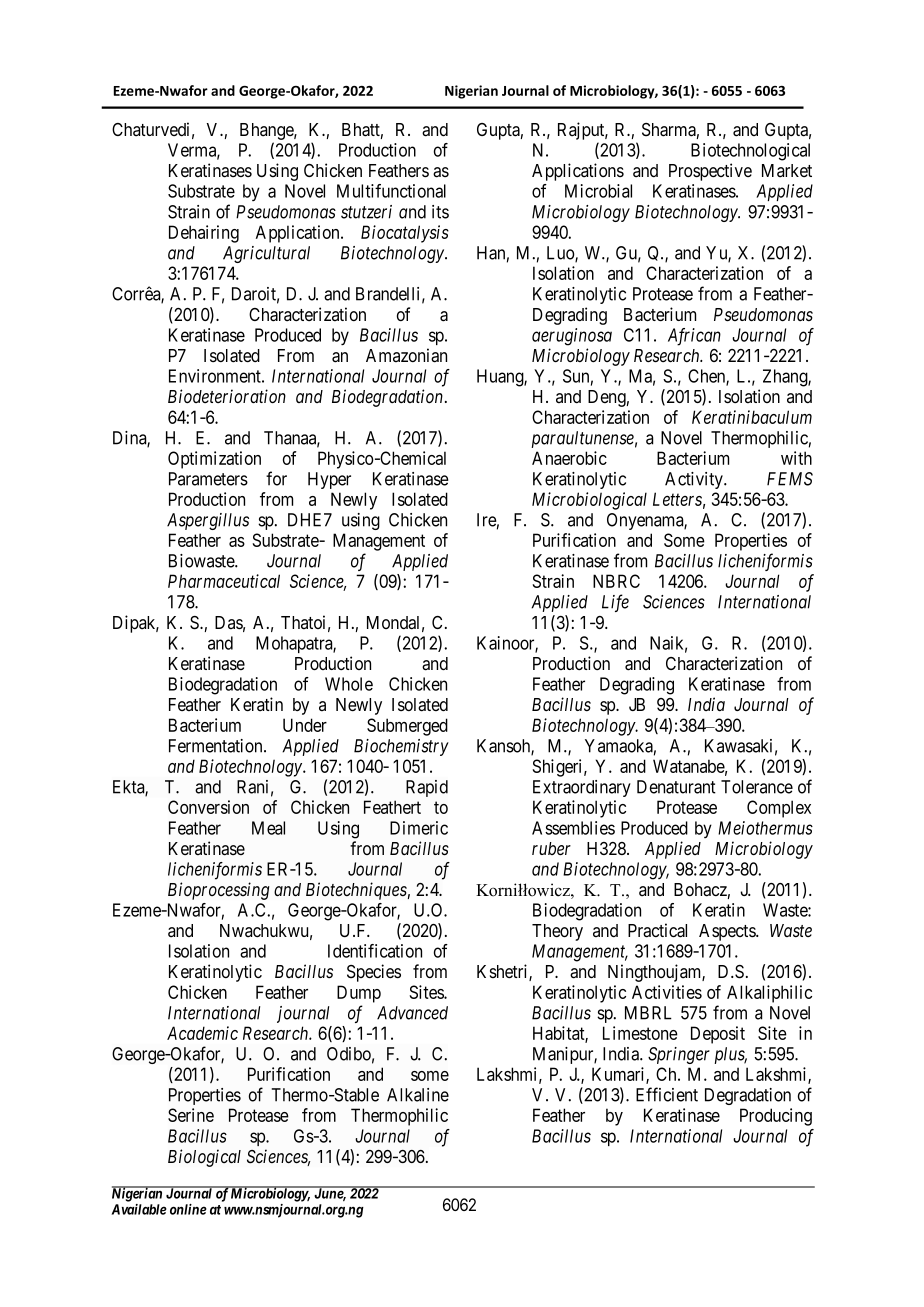 The height and width of the page is (1307, 924). Describe the element at coordinates (407, 727) in the page. I see `Submerged` at that location.
